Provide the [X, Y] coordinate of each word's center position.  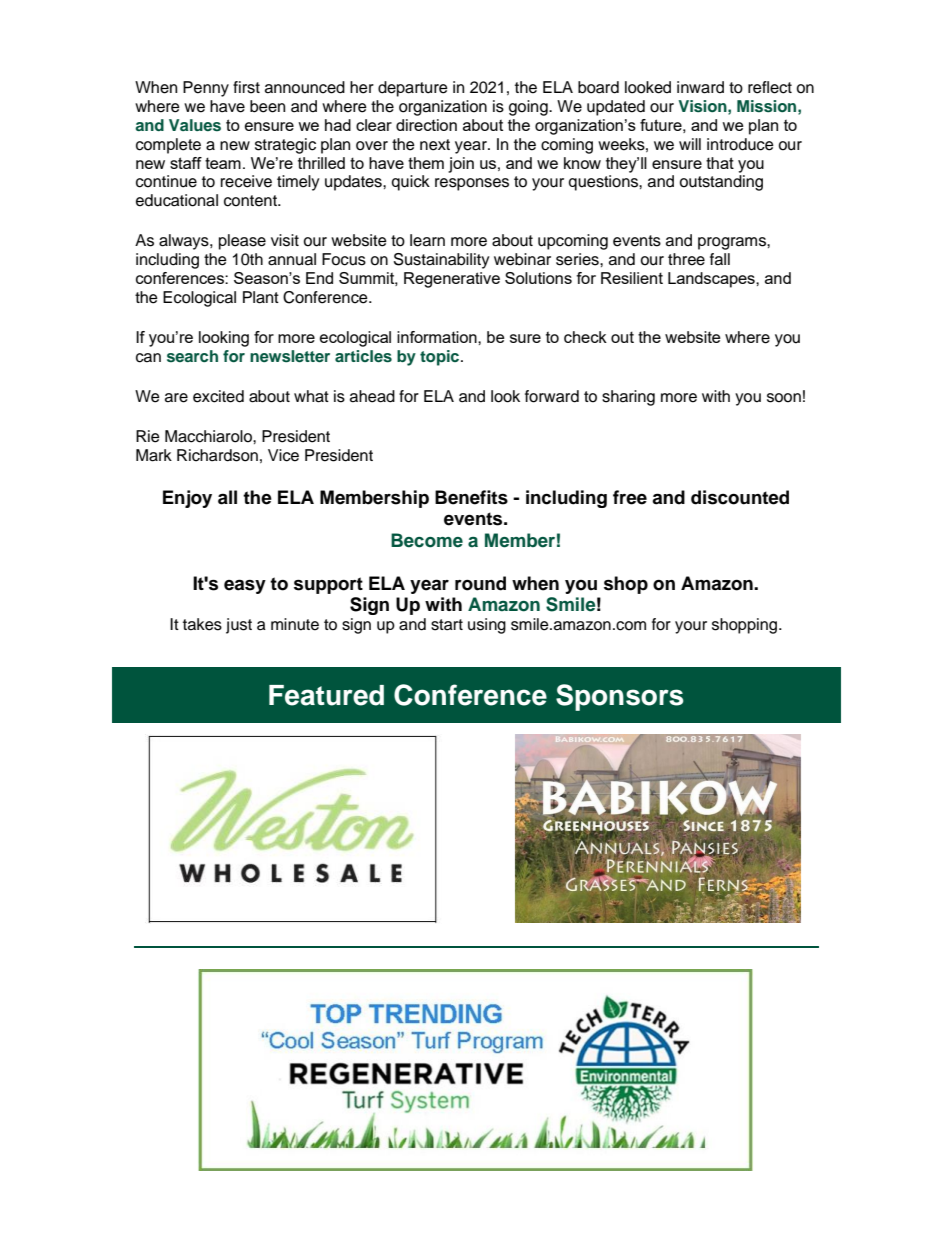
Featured [326, 695]
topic [441, 358]
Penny [206, 89]
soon [784, 398]
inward [700, 87]
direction [426, 125]
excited [218, 396]
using [487, 626]
